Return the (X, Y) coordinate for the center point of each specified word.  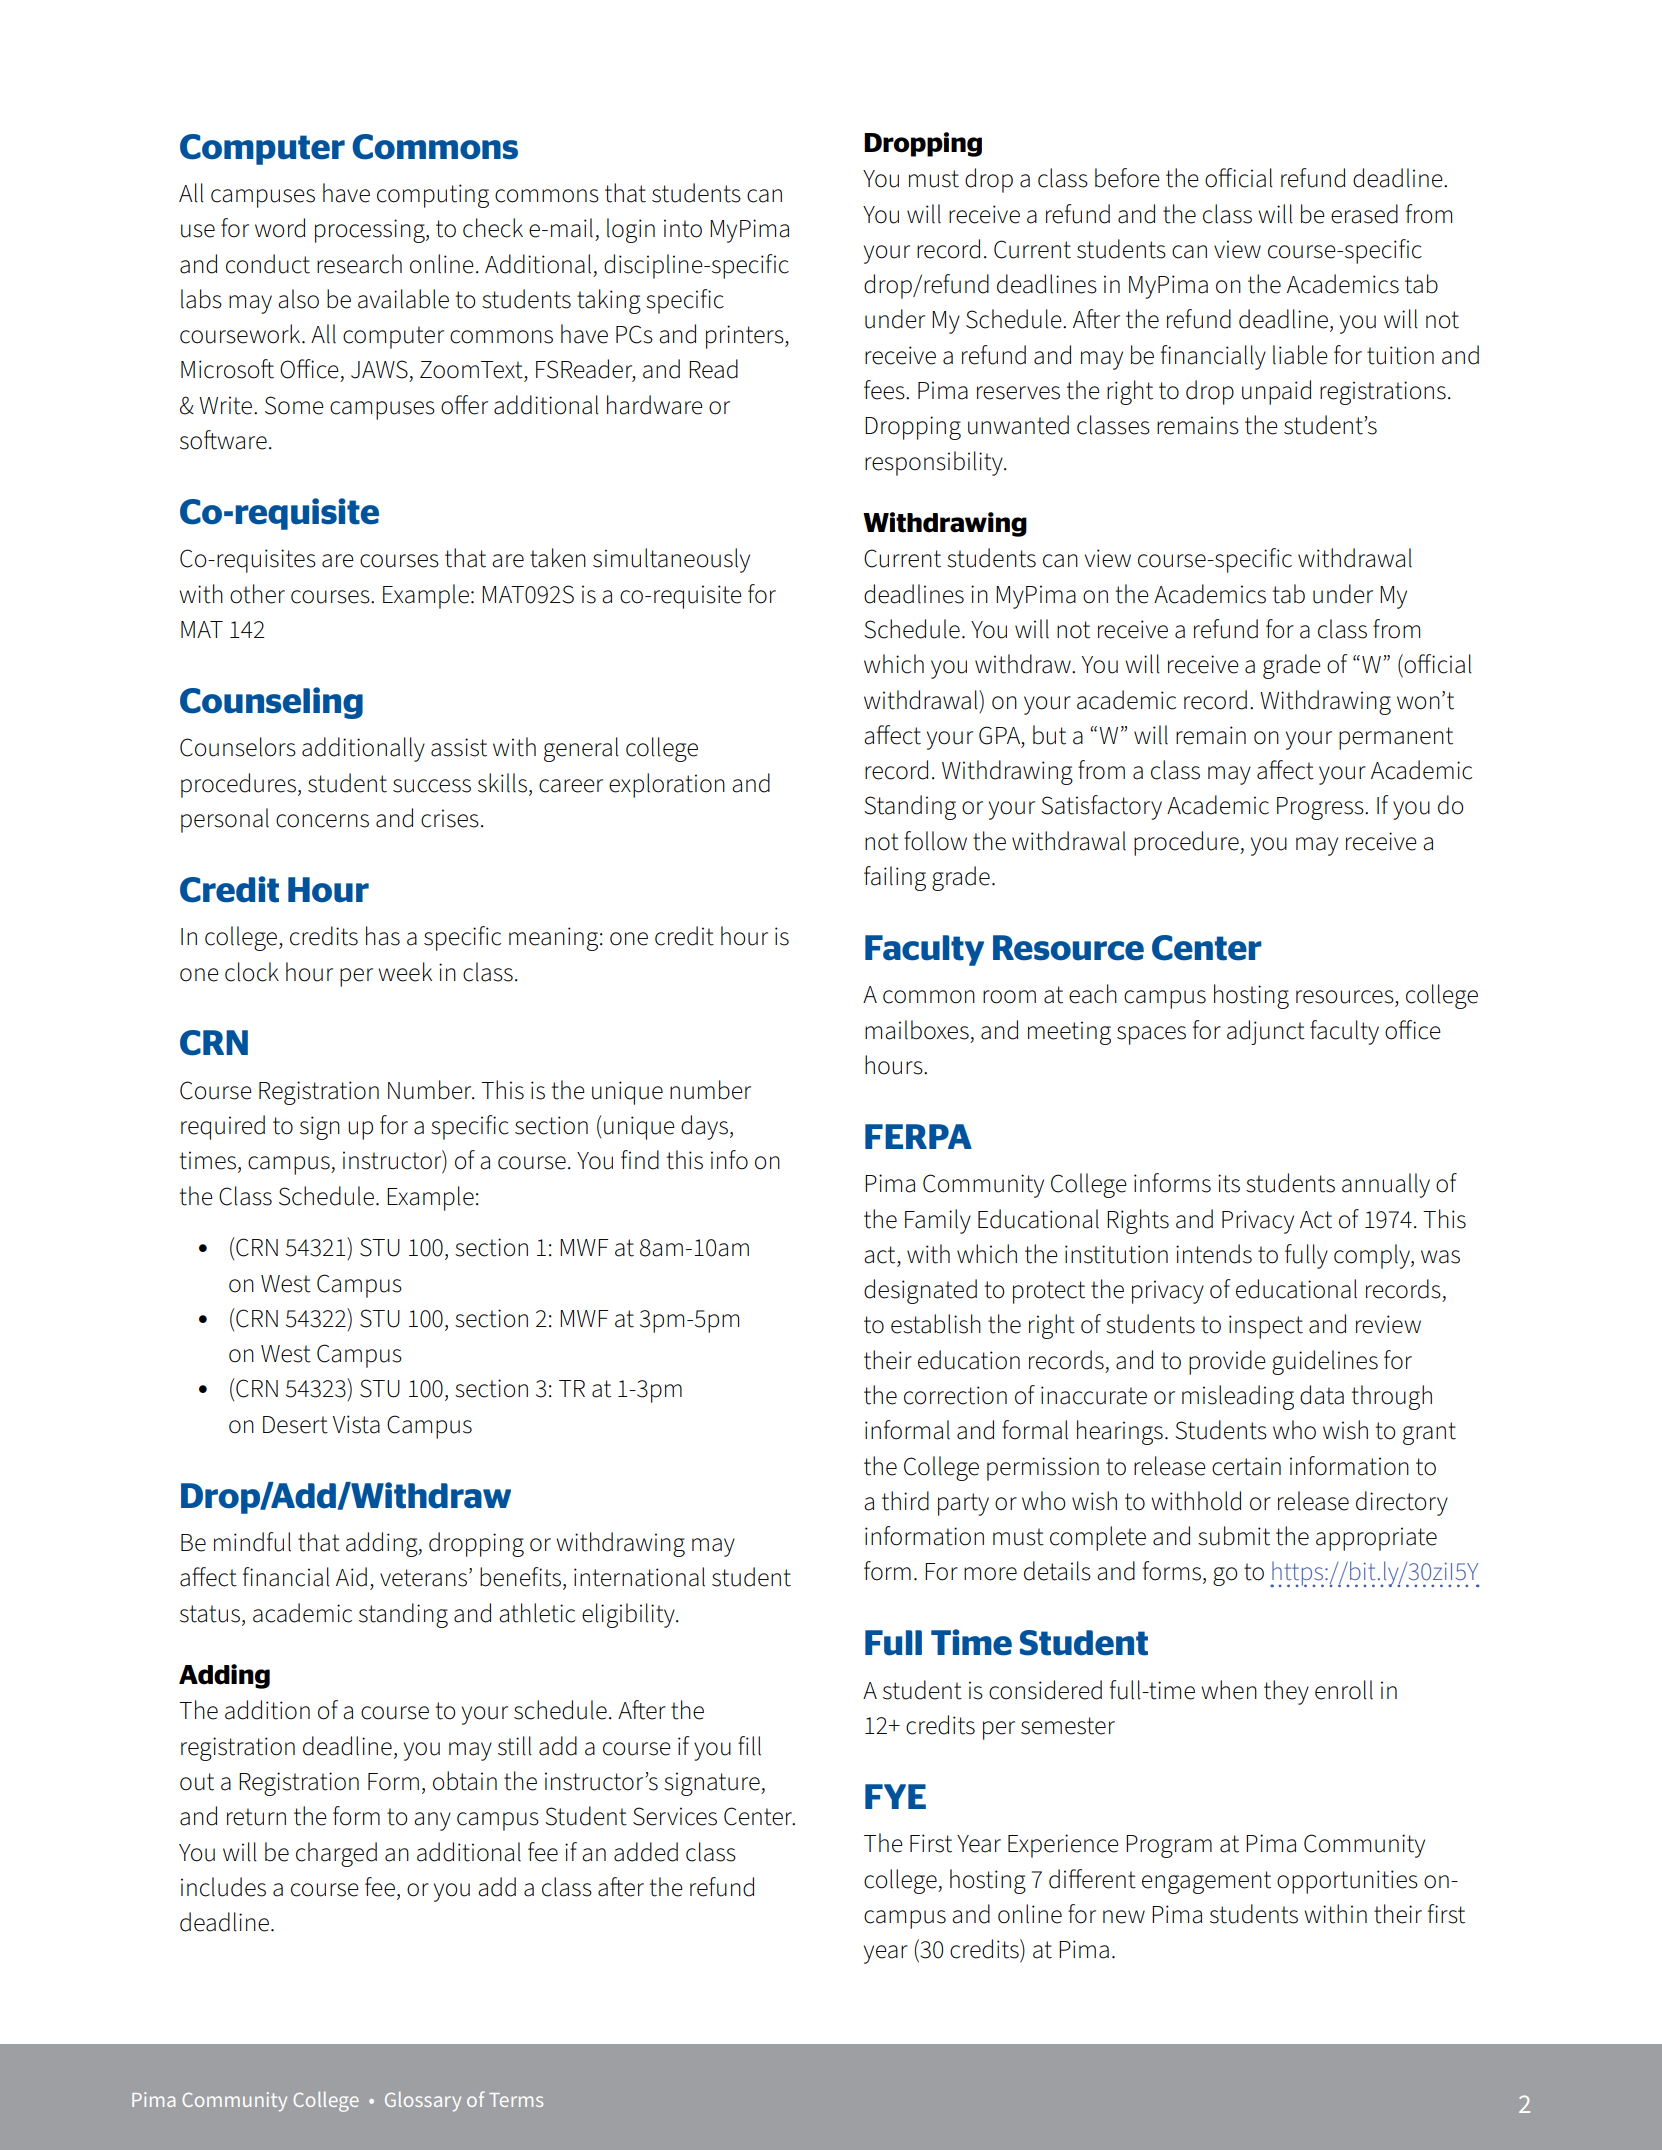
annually (1386, 1185)
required (223, 1127)
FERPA (918, 1136)
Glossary (423, 2102)
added (646, 1852)
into (683, 228)
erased (1364, 214)
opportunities (1347, 1882)
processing (371, 231)
